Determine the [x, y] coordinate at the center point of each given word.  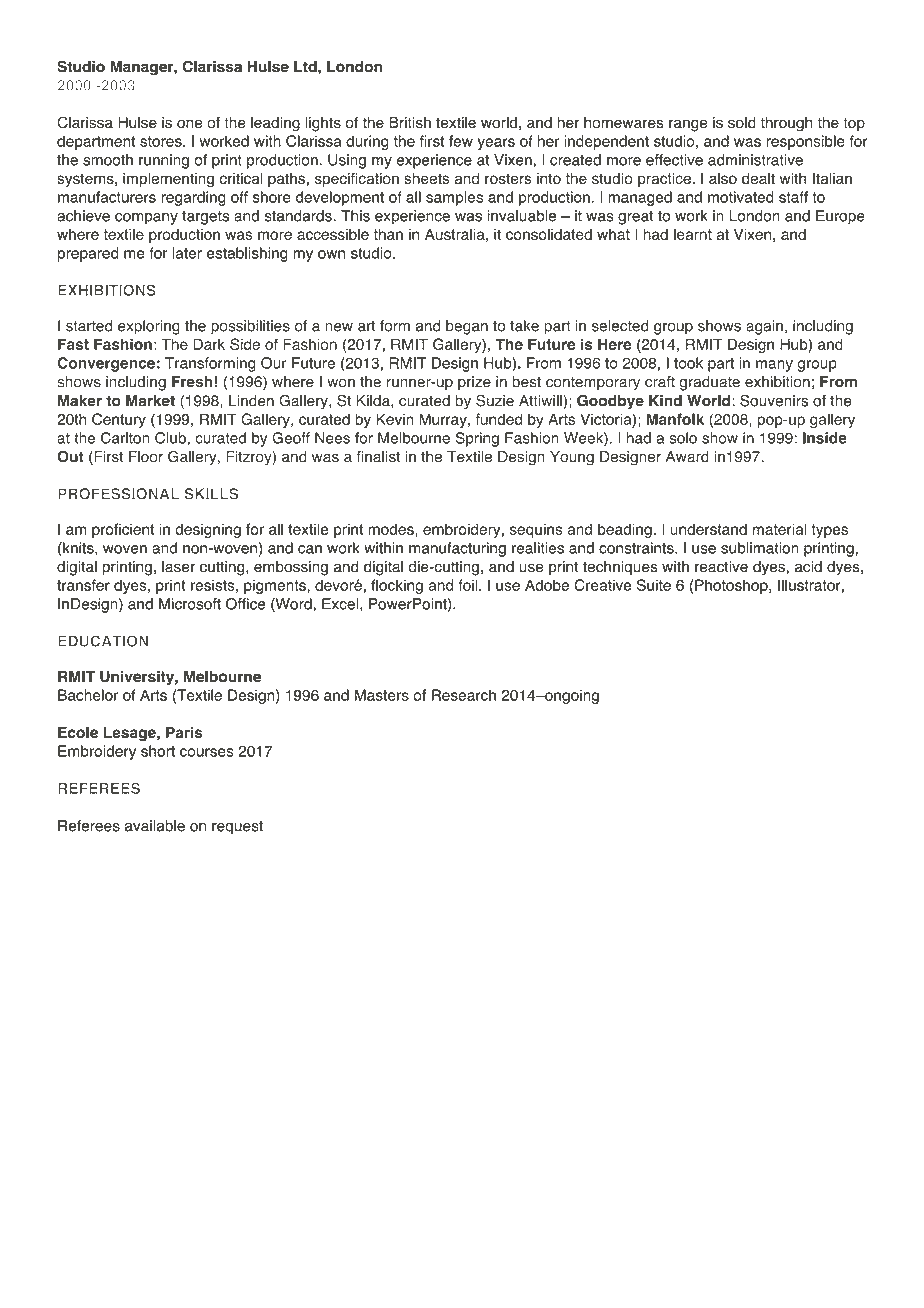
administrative [755, 160]
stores [162, 141]
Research [464, 695]
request [237, 828]
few [461, 141]
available [155, 826]
